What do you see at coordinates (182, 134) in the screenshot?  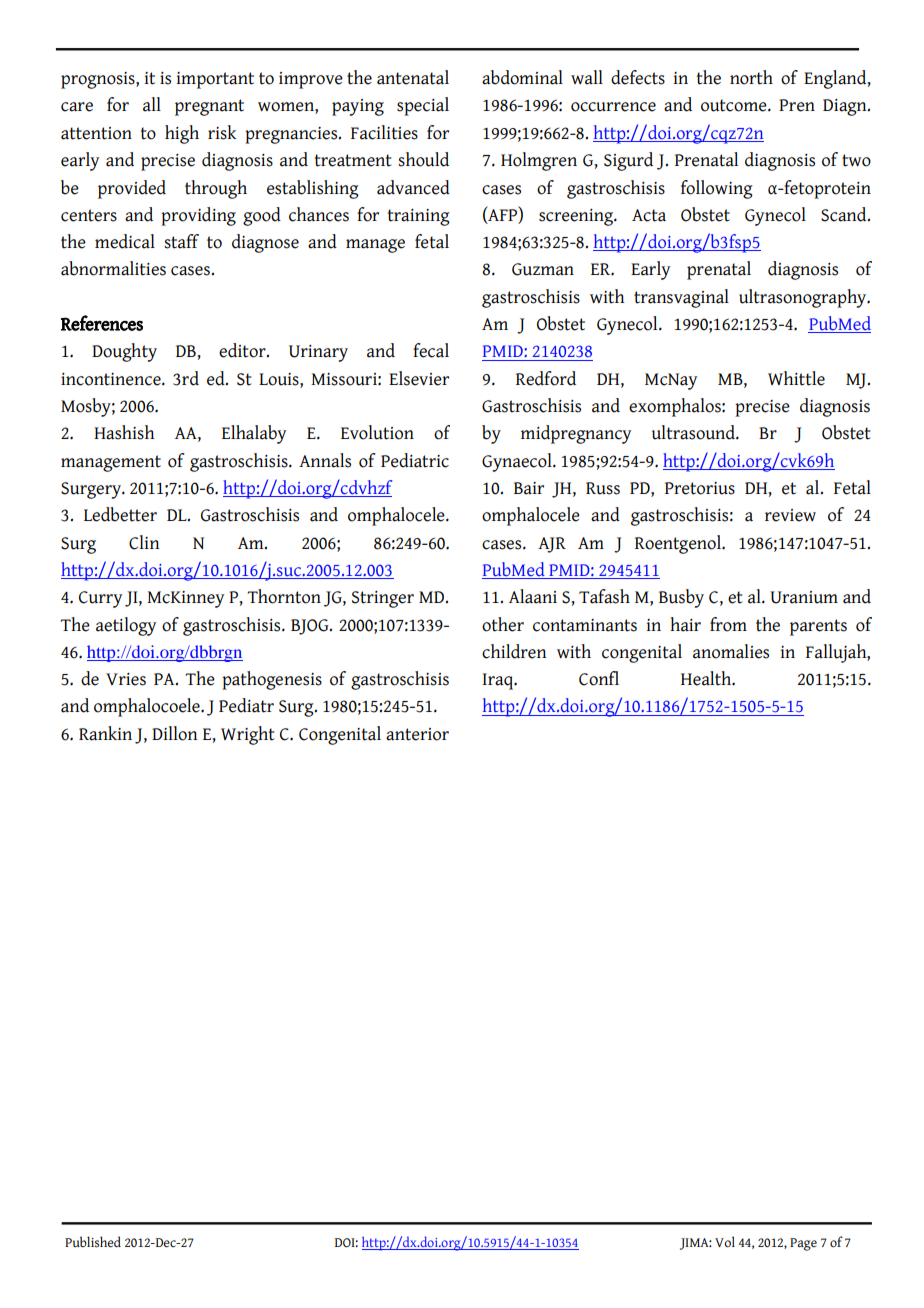 I see `high` at bounding box center [182, 134].
